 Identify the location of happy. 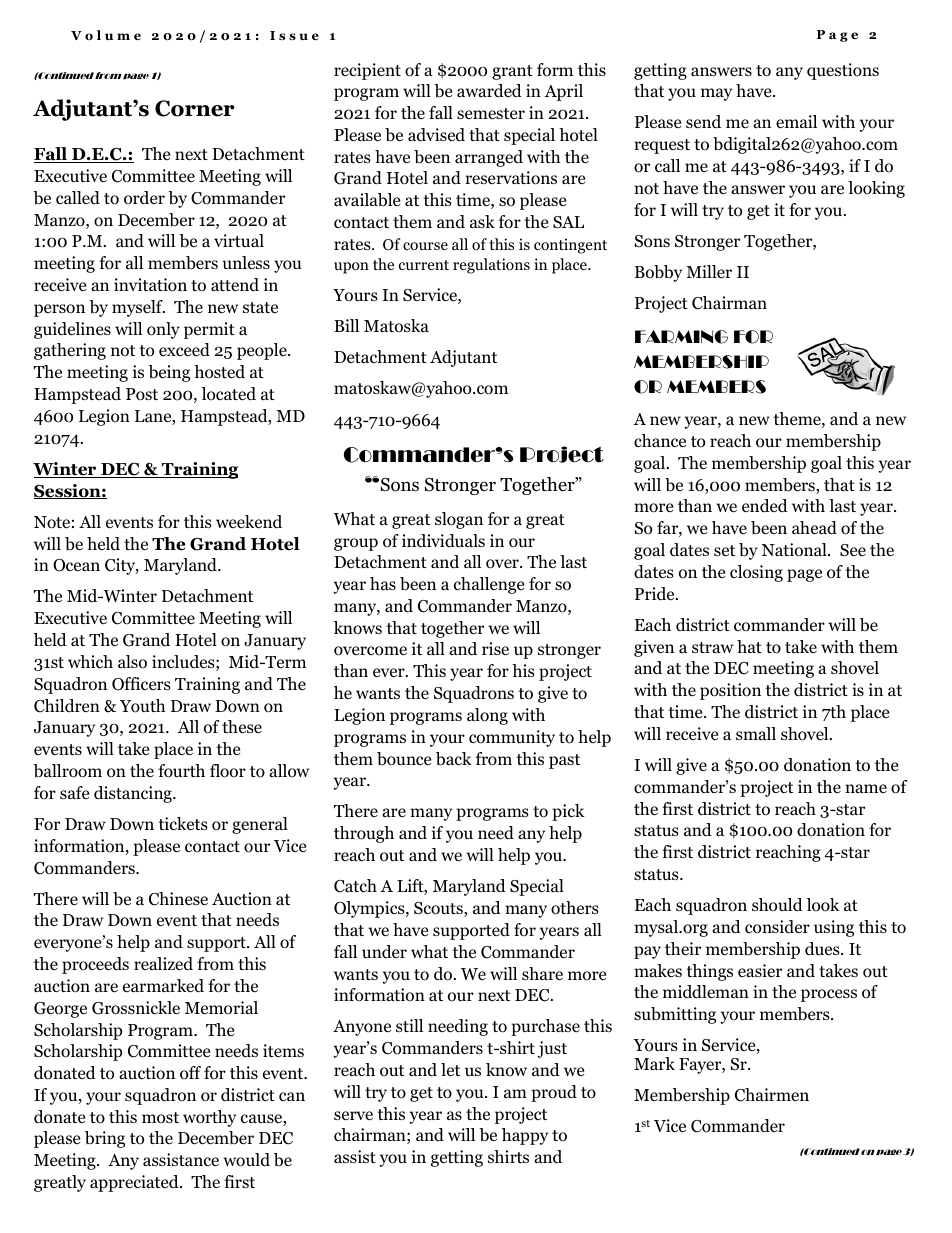
(525, 1136).
